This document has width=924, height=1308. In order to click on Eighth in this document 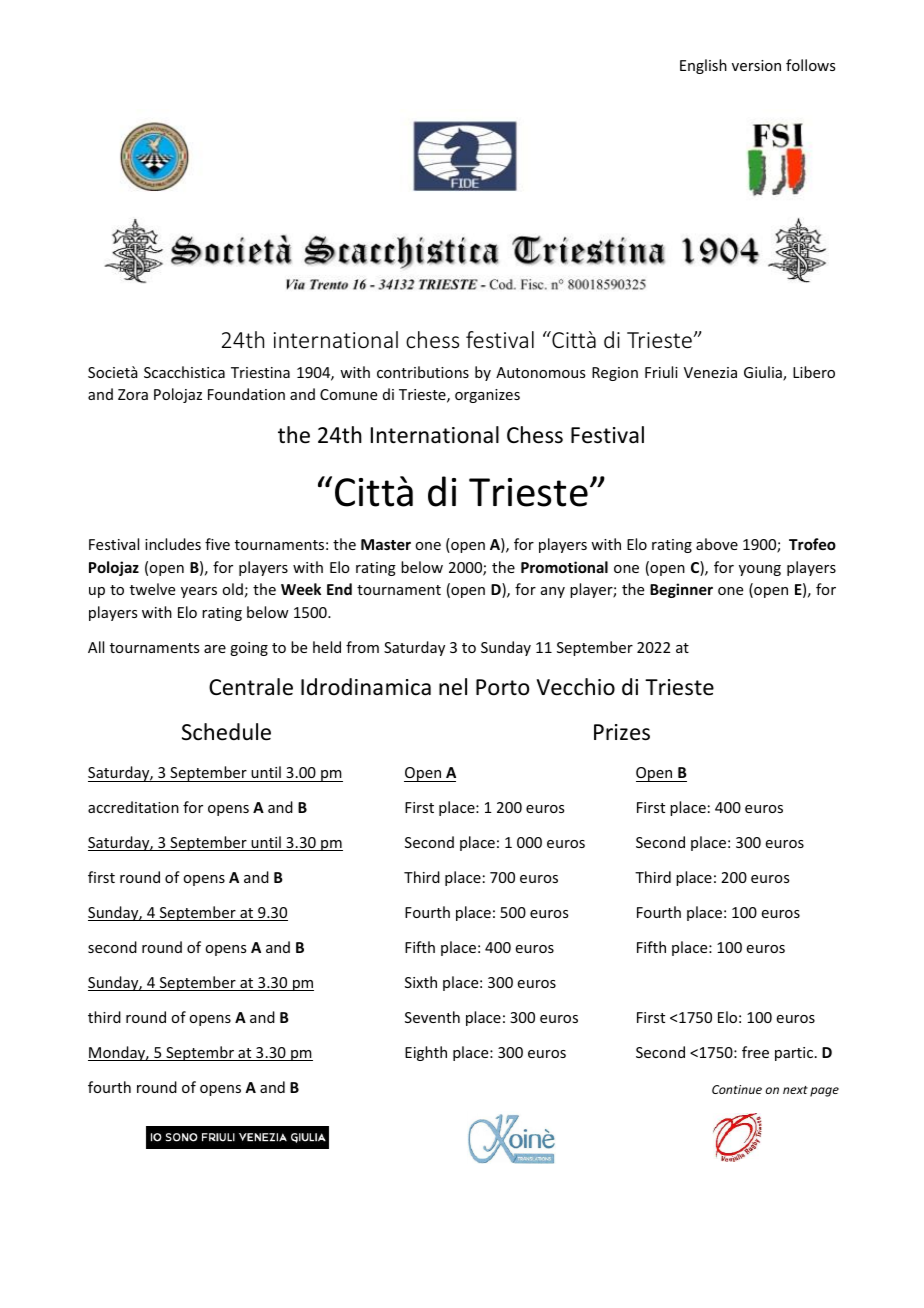, I will do `click(426, 1053)`.
